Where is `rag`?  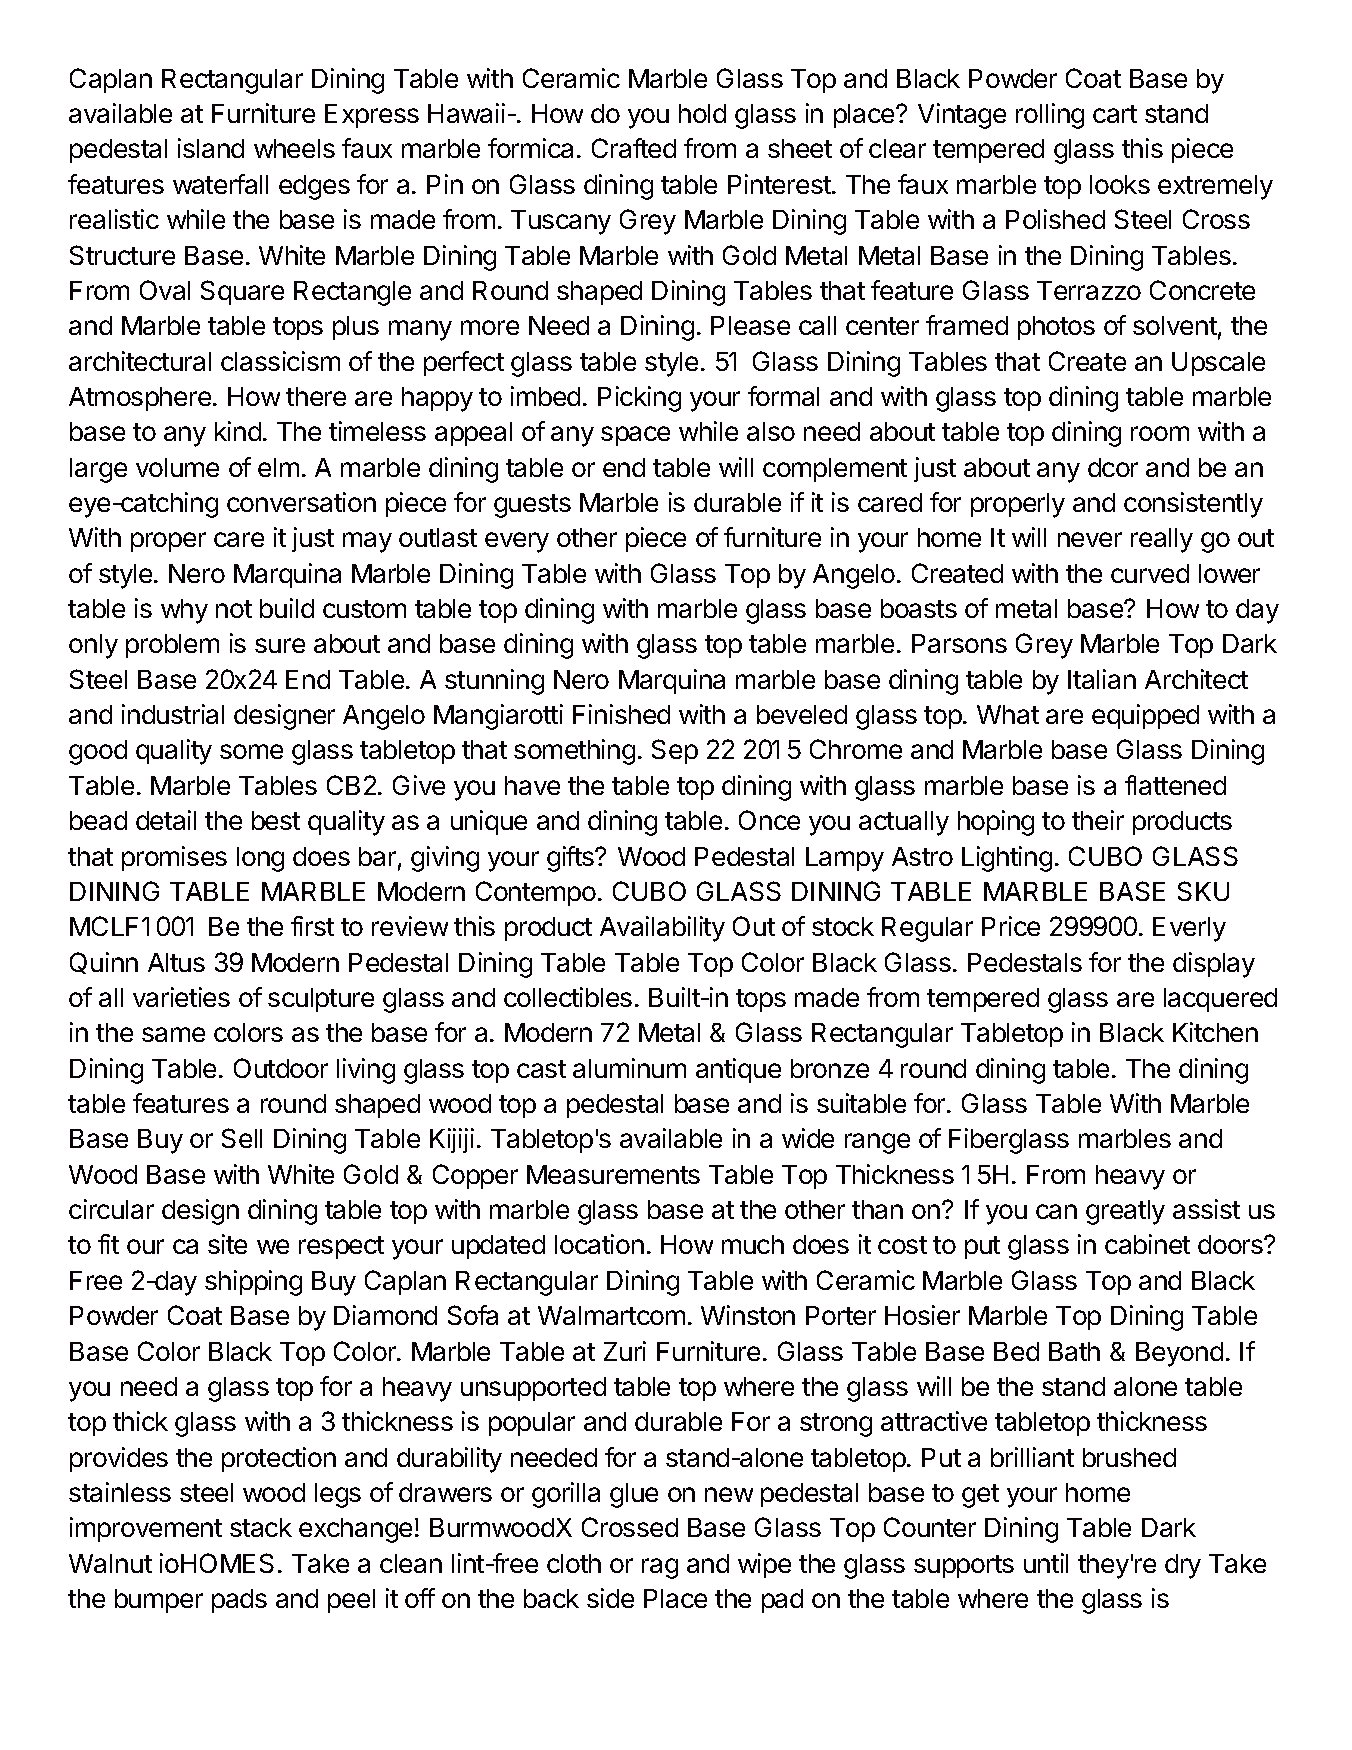 rag is located at coordinates (660, 1568).
